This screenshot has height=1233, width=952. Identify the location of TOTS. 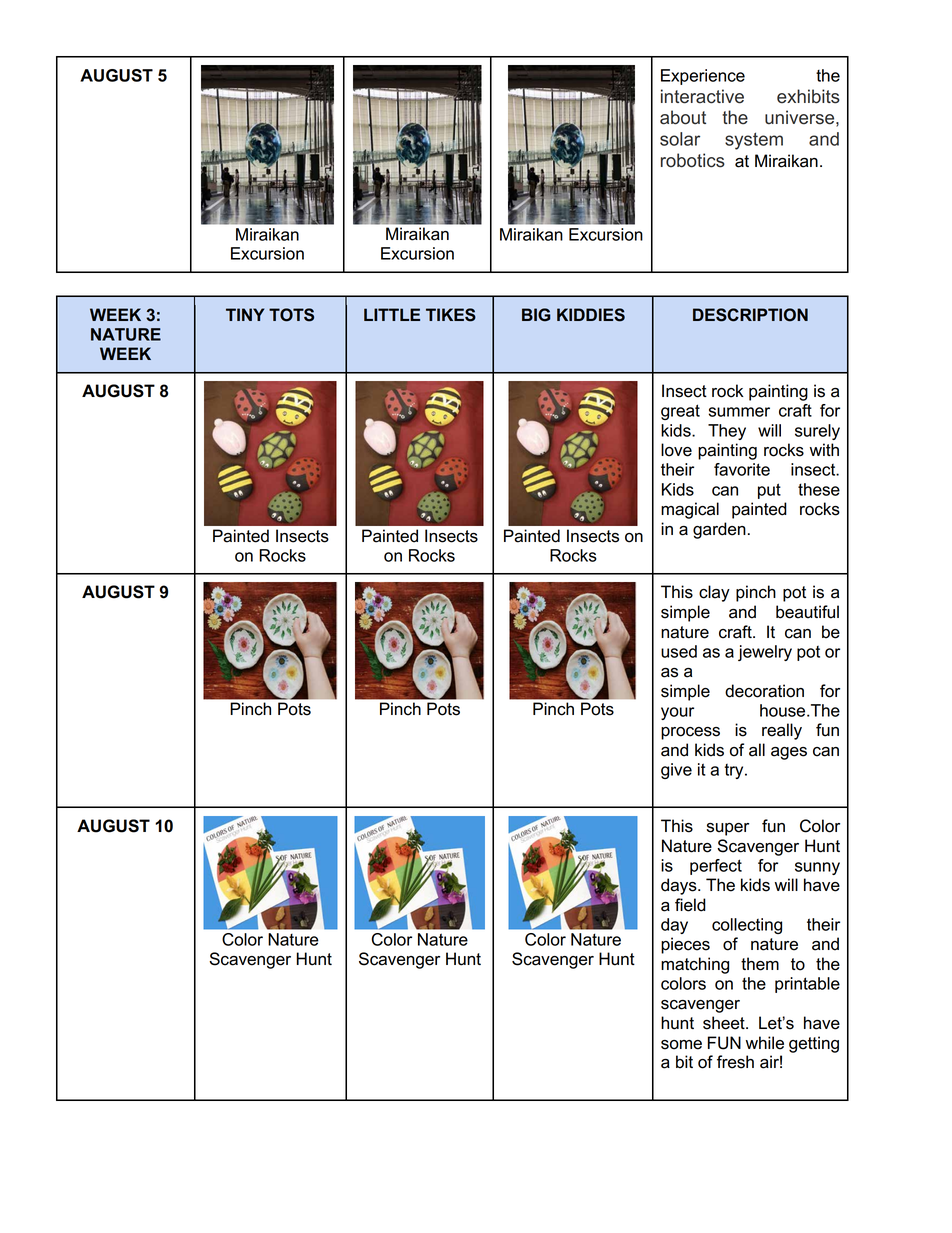
(291, 315).
